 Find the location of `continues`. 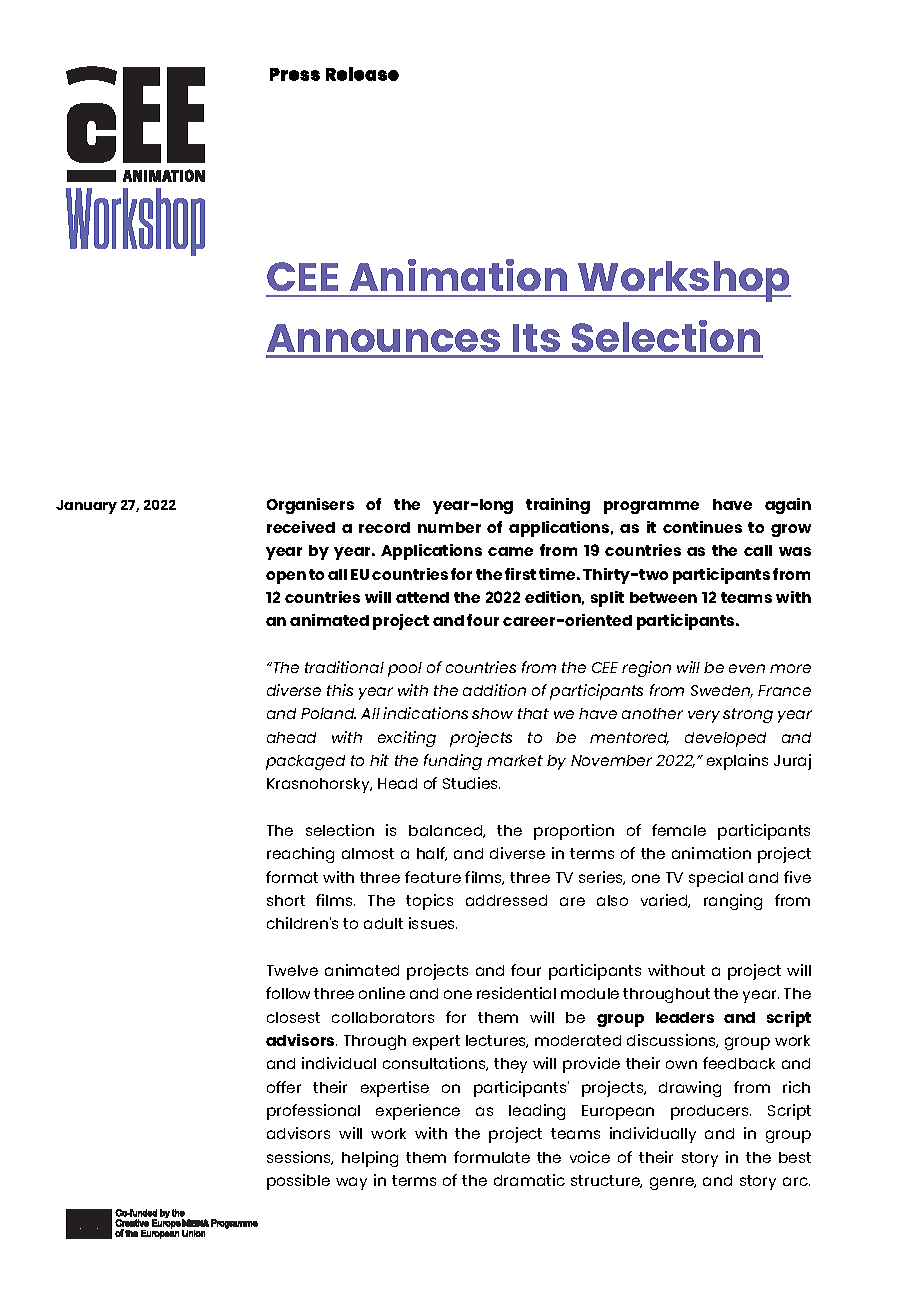

continues is located at coordinates (702, 527).
